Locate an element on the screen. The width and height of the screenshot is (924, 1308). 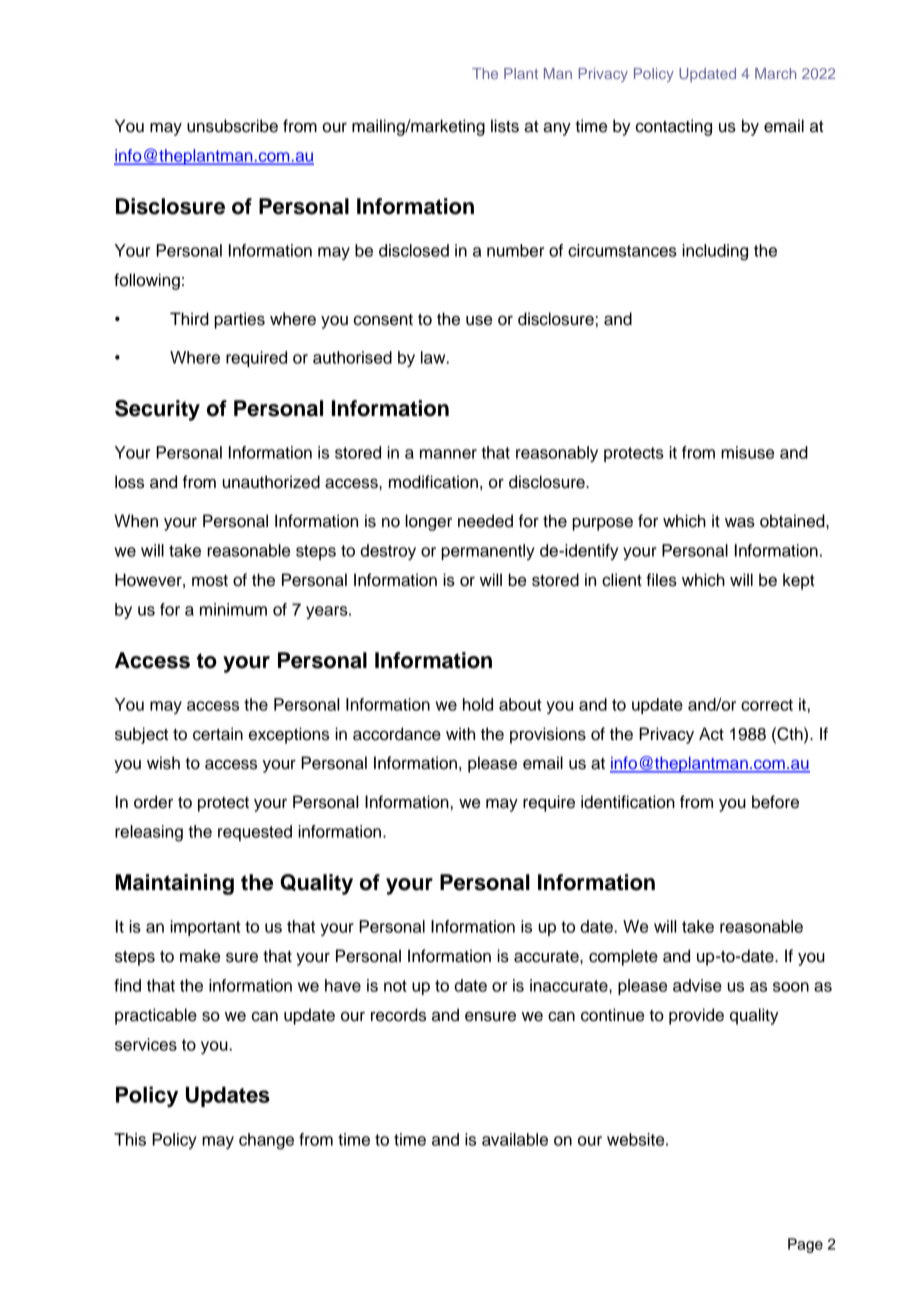
lists is located at coordinates (505, 126).
